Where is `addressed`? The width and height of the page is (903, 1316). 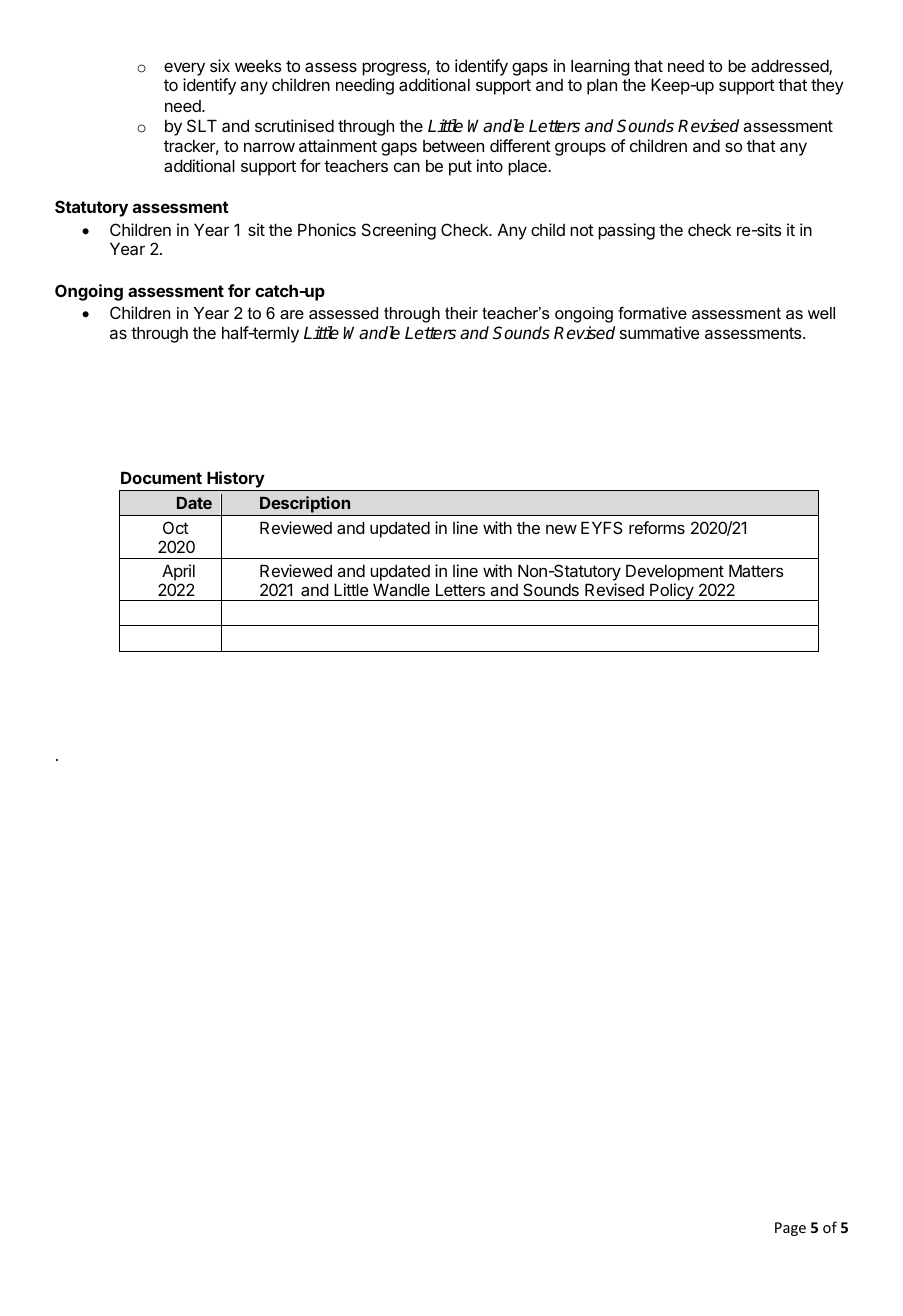
addressed is located at coordinates (790, 67).
